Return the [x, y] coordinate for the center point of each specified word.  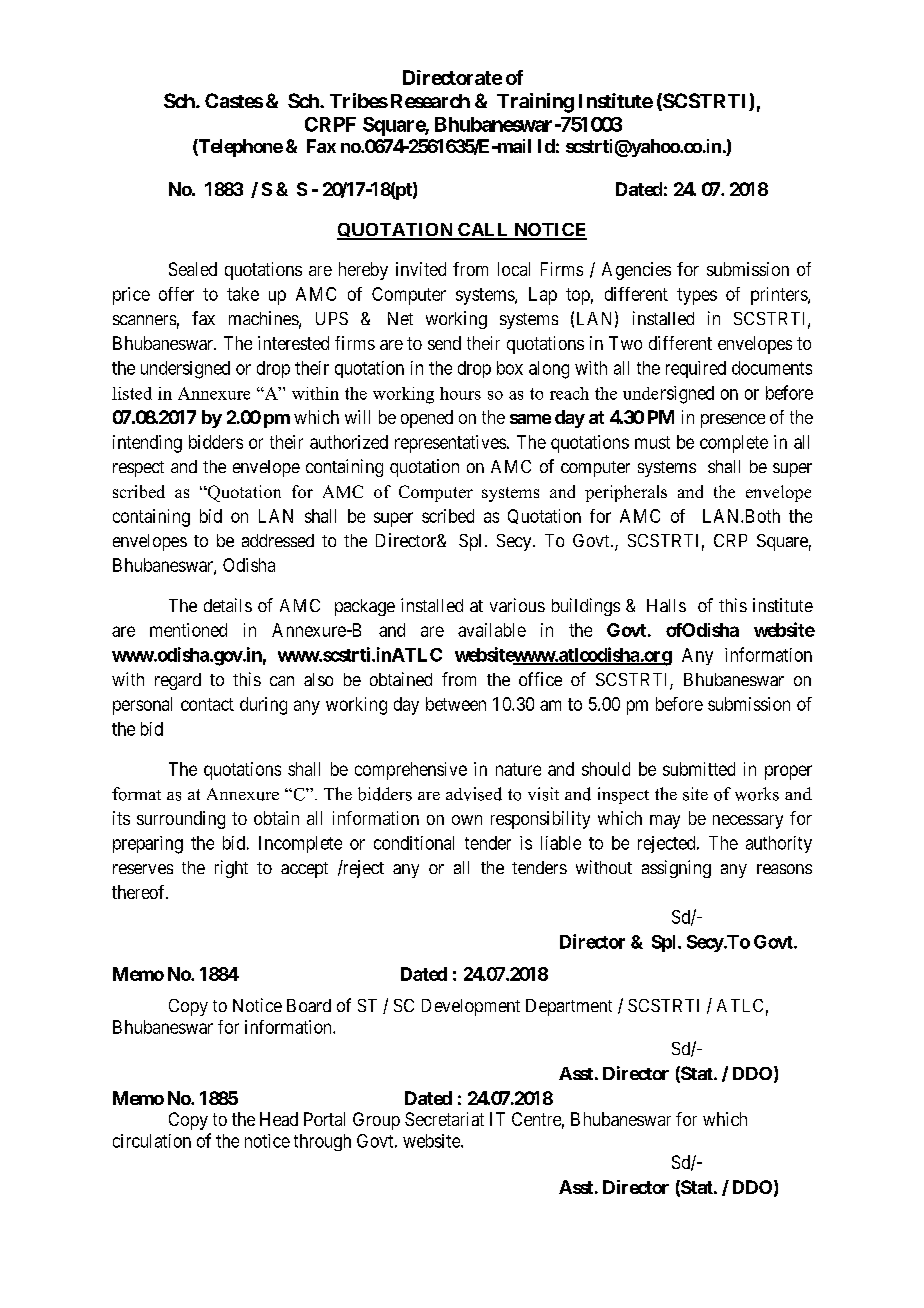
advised [474, 794]
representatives [450, 444]
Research [430, 101]
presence [733, 421]
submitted [699, 769]
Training [535, 103]
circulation [152, 1141]
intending [147, 444]
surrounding [181, 820]
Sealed [193, 269]
